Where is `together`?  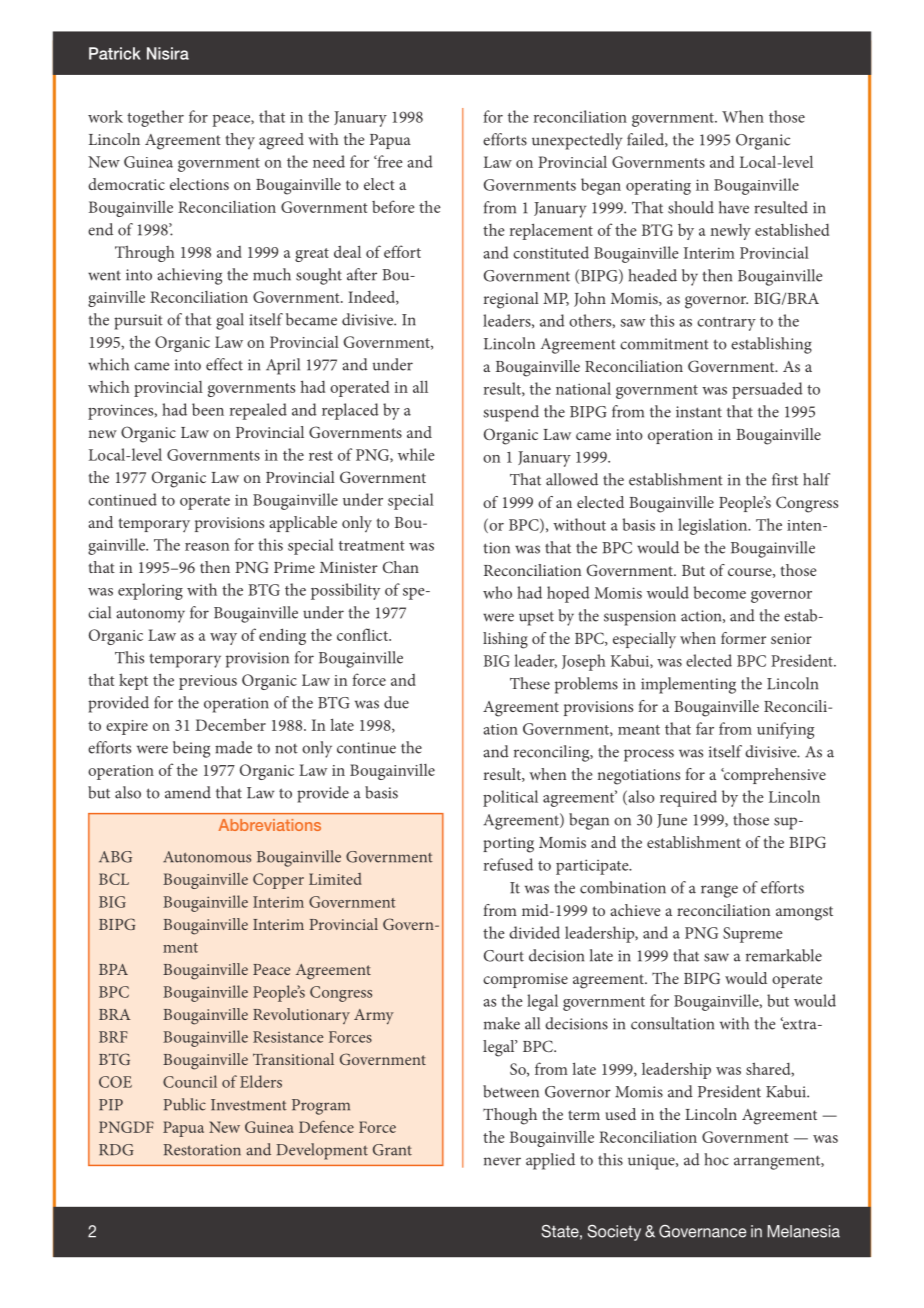
together is located at coordinates (155, 118).
